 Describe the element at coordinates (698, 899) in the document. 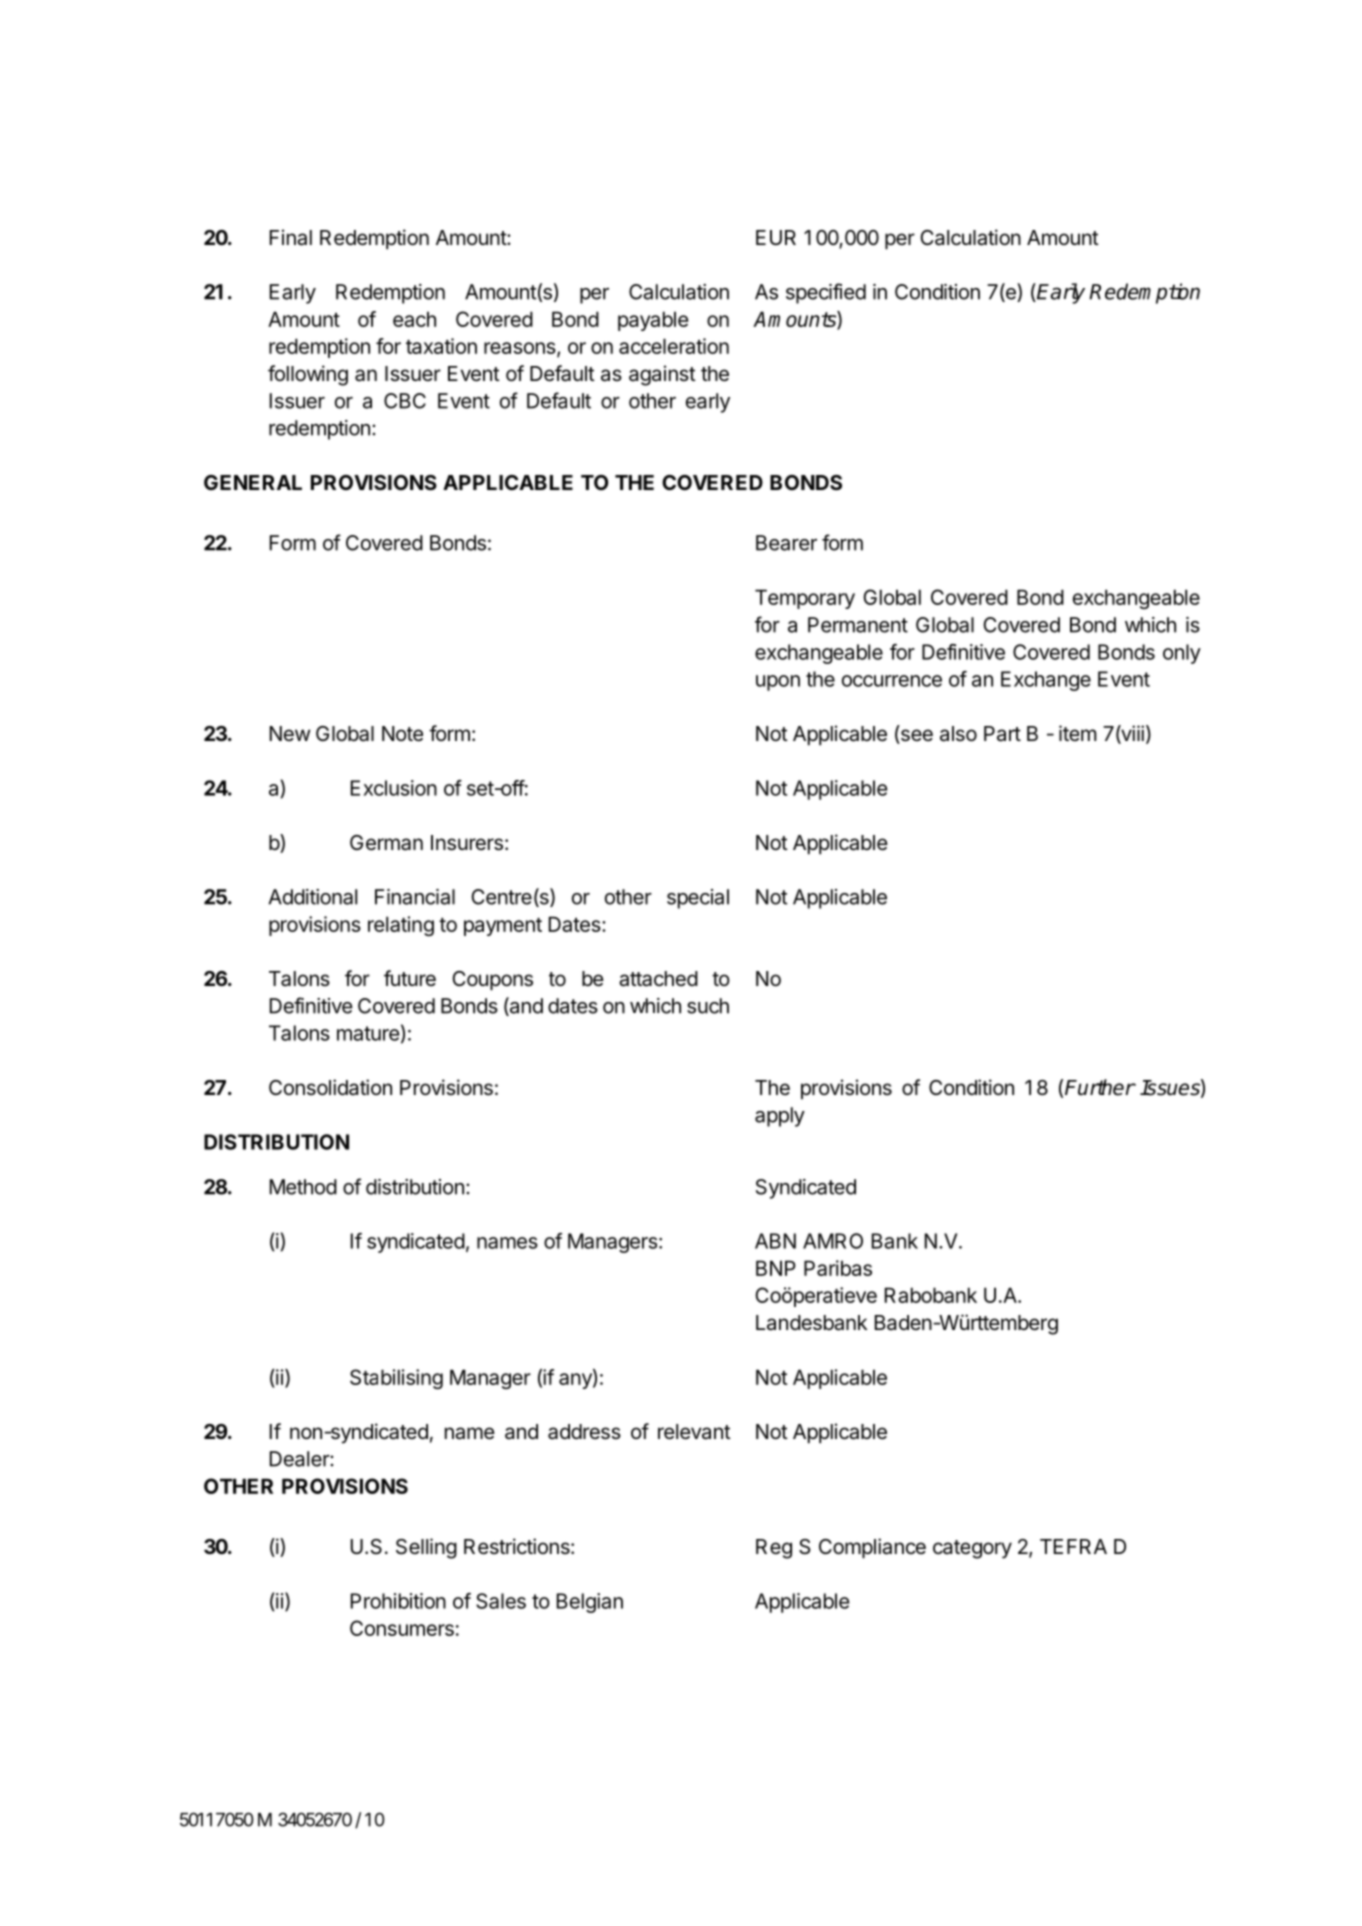

I see `special` at that location.
